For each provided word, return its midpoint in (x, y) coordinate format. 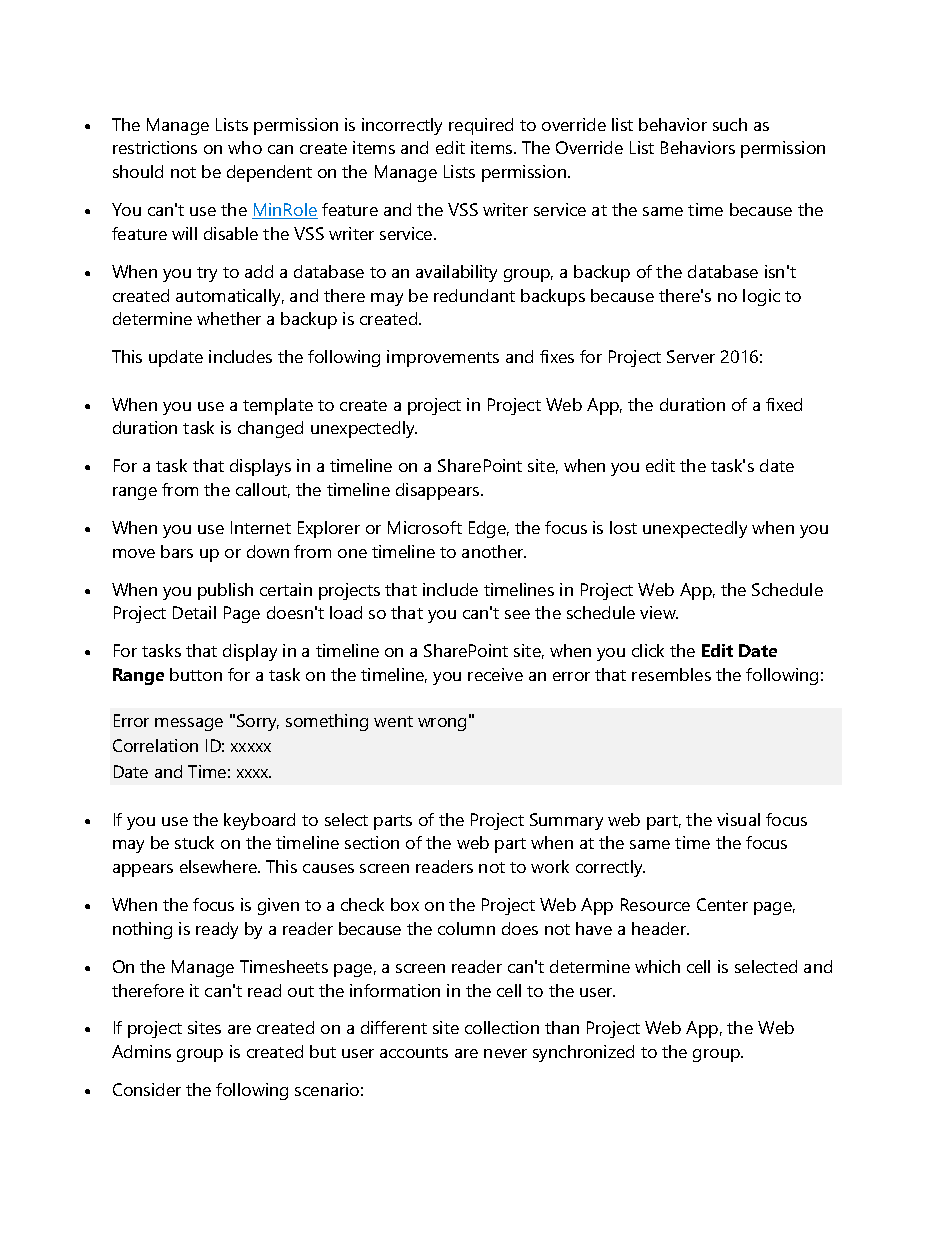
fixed (784, 404)
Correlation (155, 745)
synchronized (583, 1053)
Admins (141, 1051)
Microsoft (425, 527)
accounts (414, 1052)
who (245, 147)
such (730, 124)
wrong (442, 724)
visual (738, 819)
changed (270, 429)
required (481, 126)
